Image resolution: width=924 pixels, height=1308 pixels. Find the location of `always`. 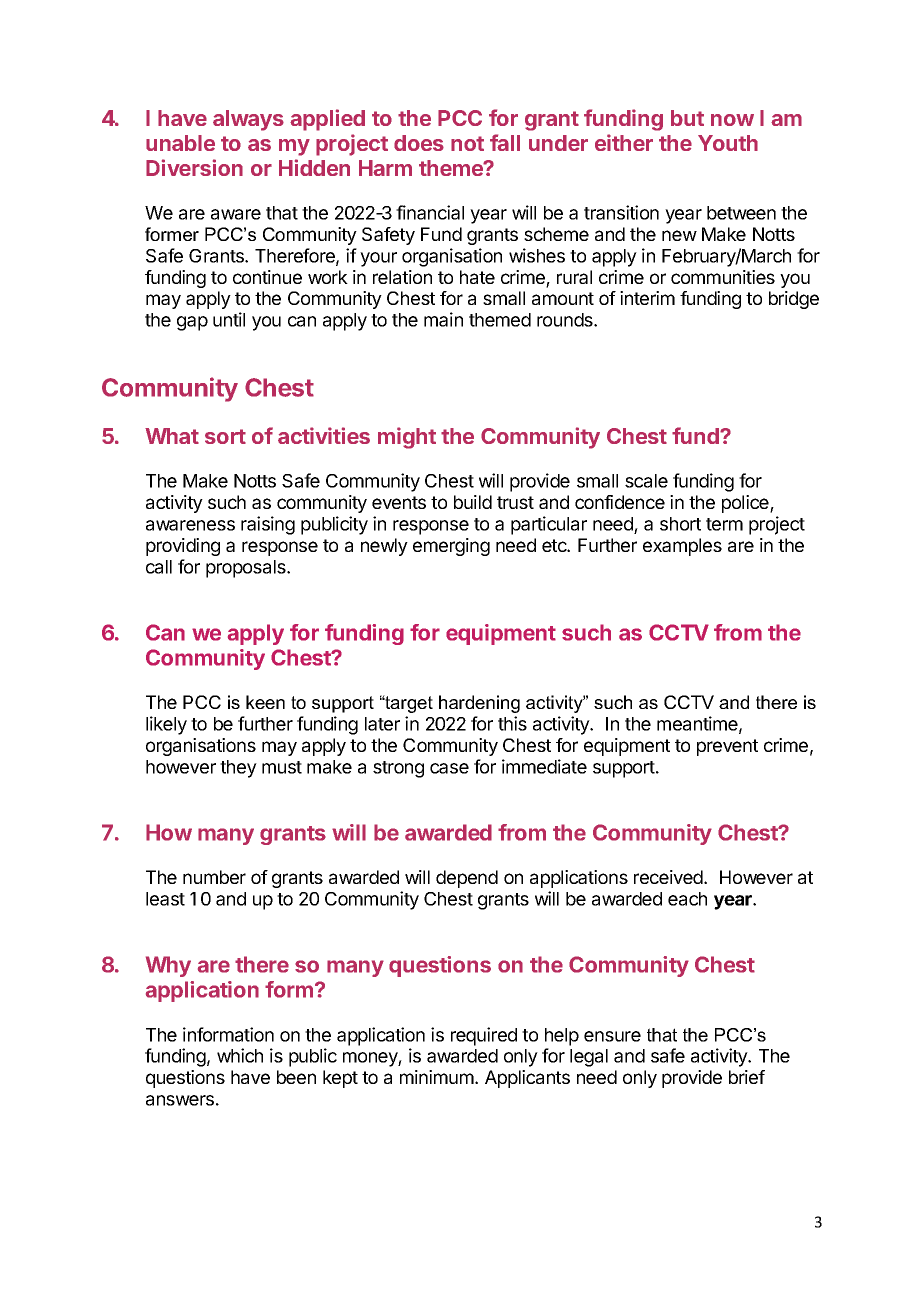

always is located at coordinates (248, 120).
